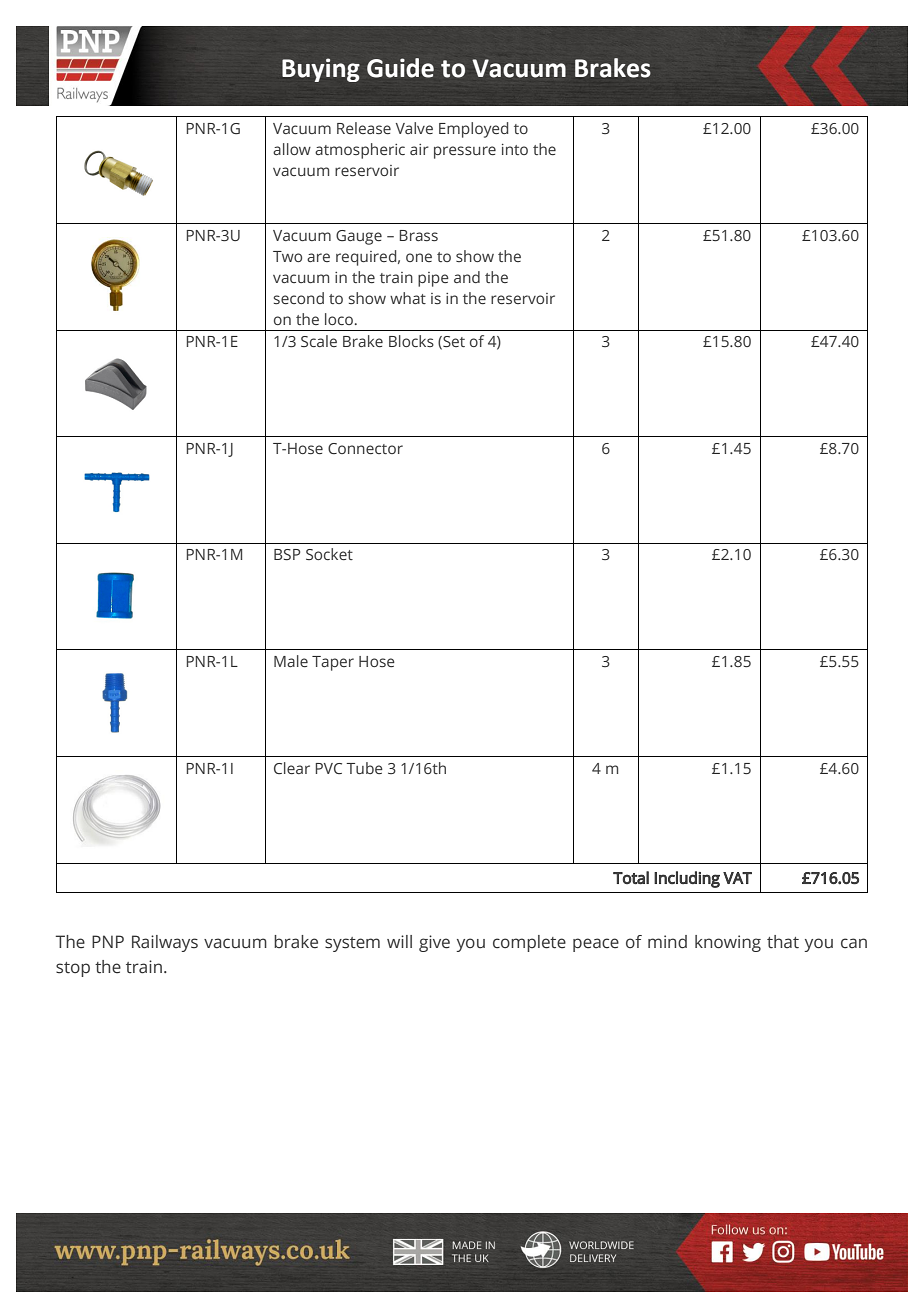  What do you see at coordinates (165, 943) in the screenshot?
I see `Railways` at bounding box center [165, 943].
